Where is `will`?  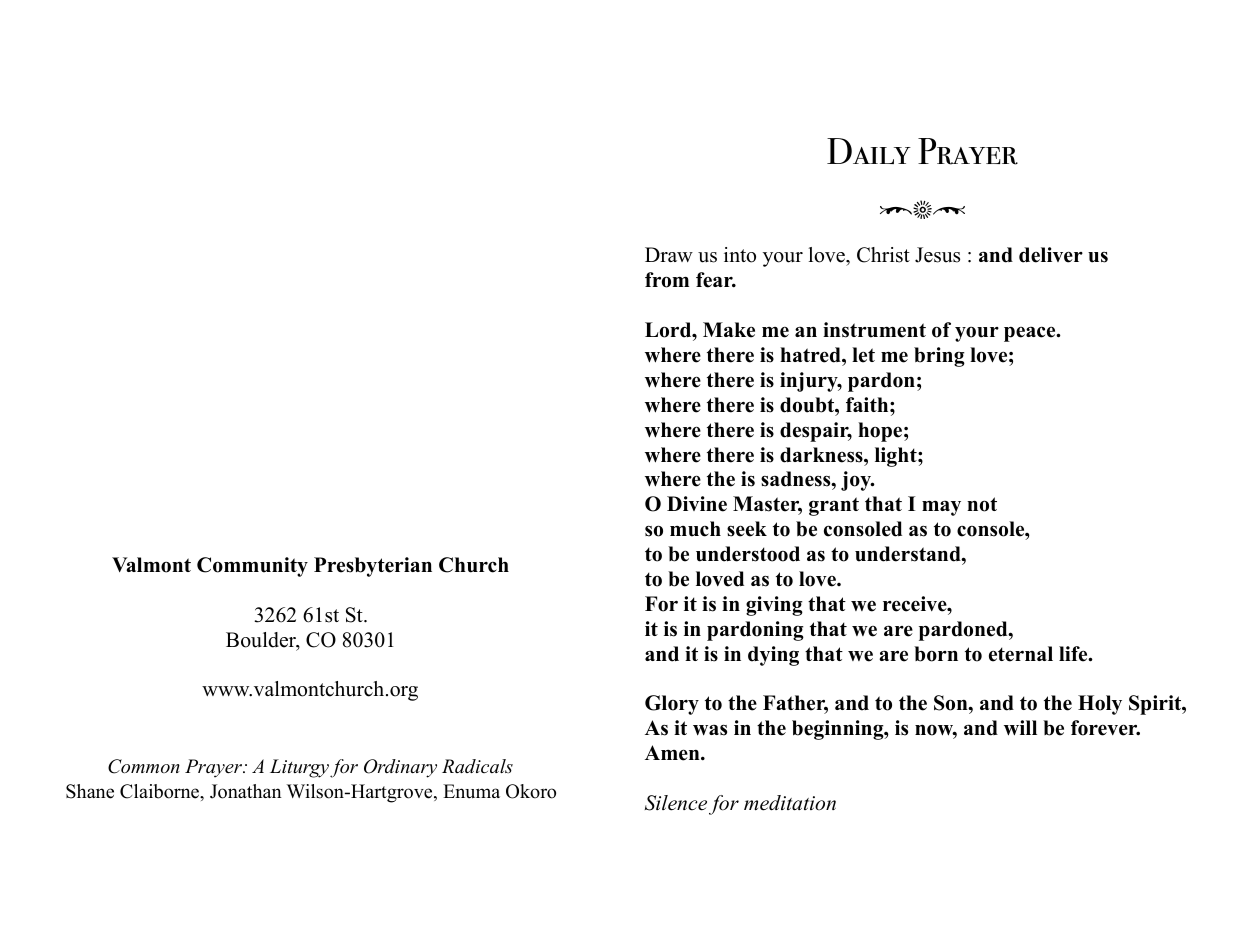
will is located at coordinates (1020, 728).
